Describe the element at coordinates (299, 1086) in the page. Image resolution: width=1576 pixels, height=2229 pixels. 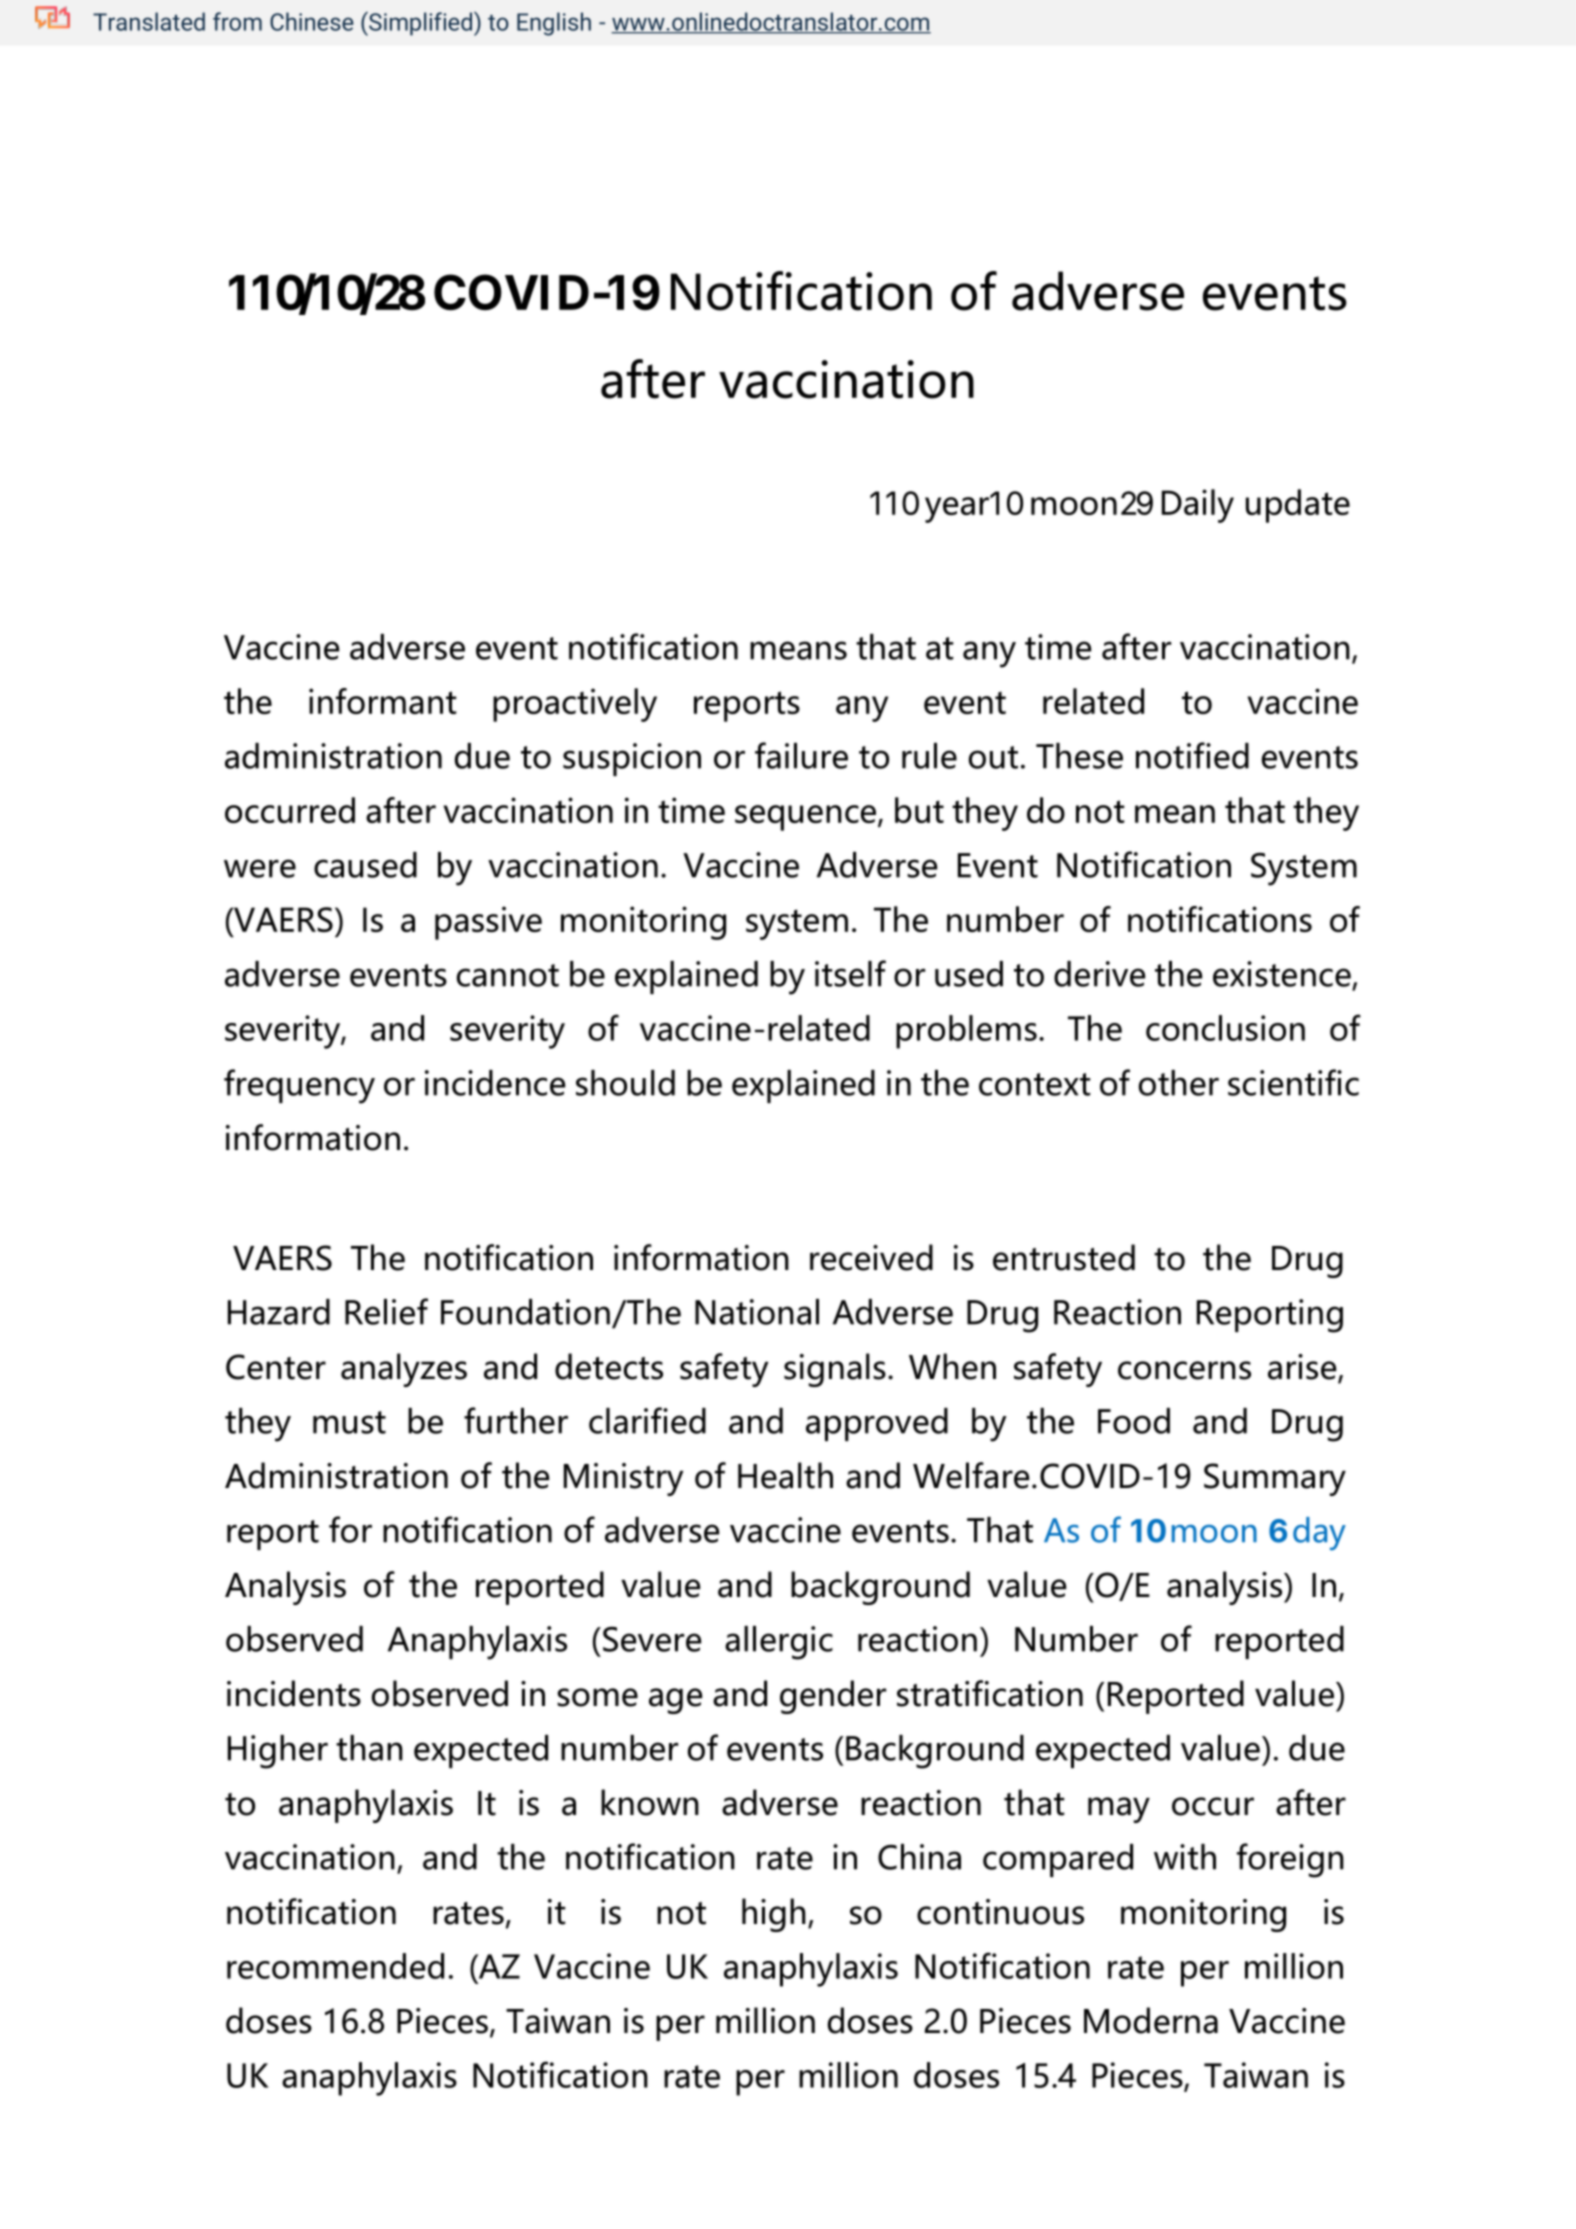
I see `frequency` at that location.
